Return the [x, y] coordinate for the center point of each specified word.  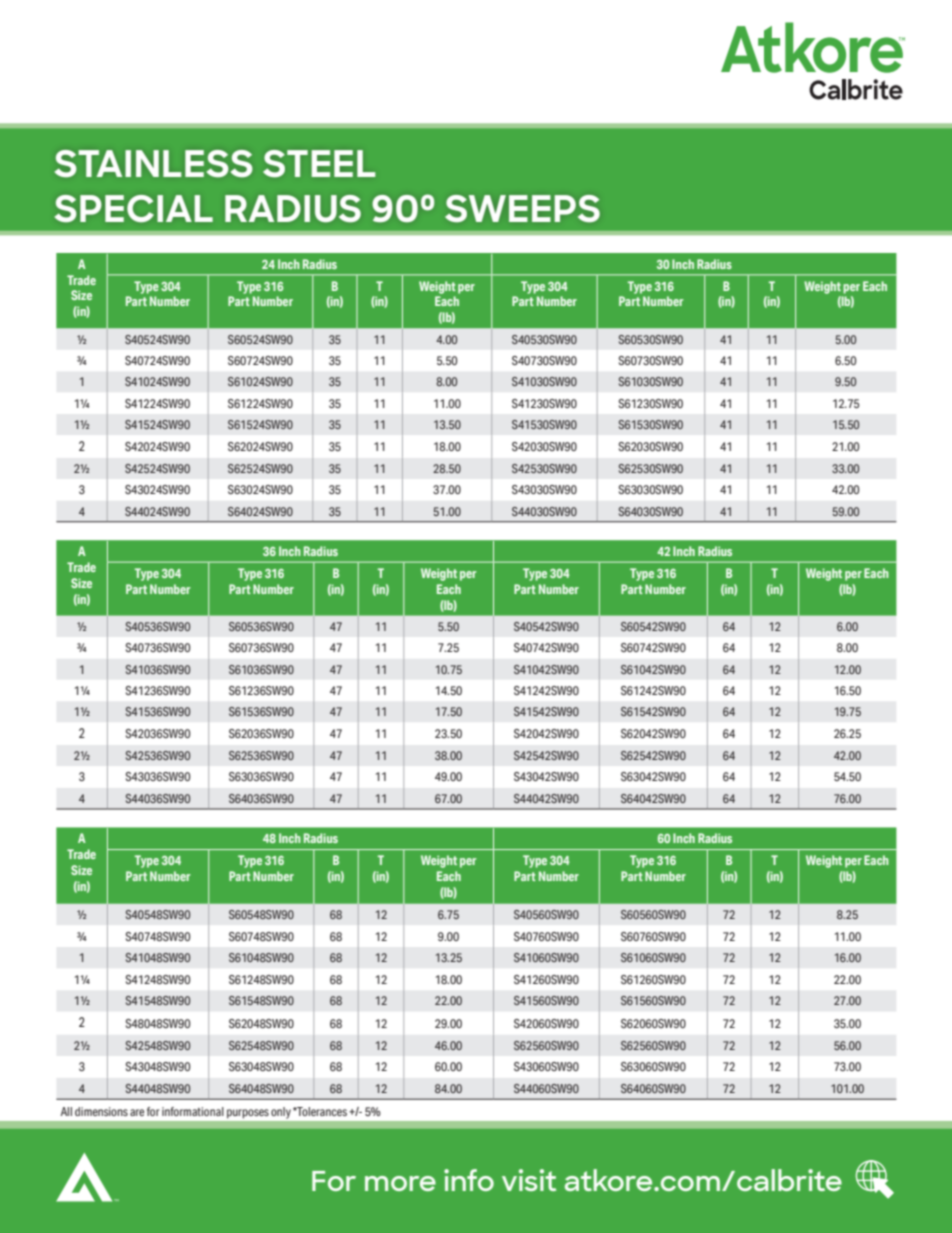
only [281, 1112]
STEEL [319, 163]
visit [529, 1180]
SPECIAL [133, 208]
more [400, 1183]
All [66, 1111]
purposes [248, 1113]
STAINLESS [153, 163]
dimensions [101, 1111]
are [137, 1112]
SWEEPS [522, 208]
